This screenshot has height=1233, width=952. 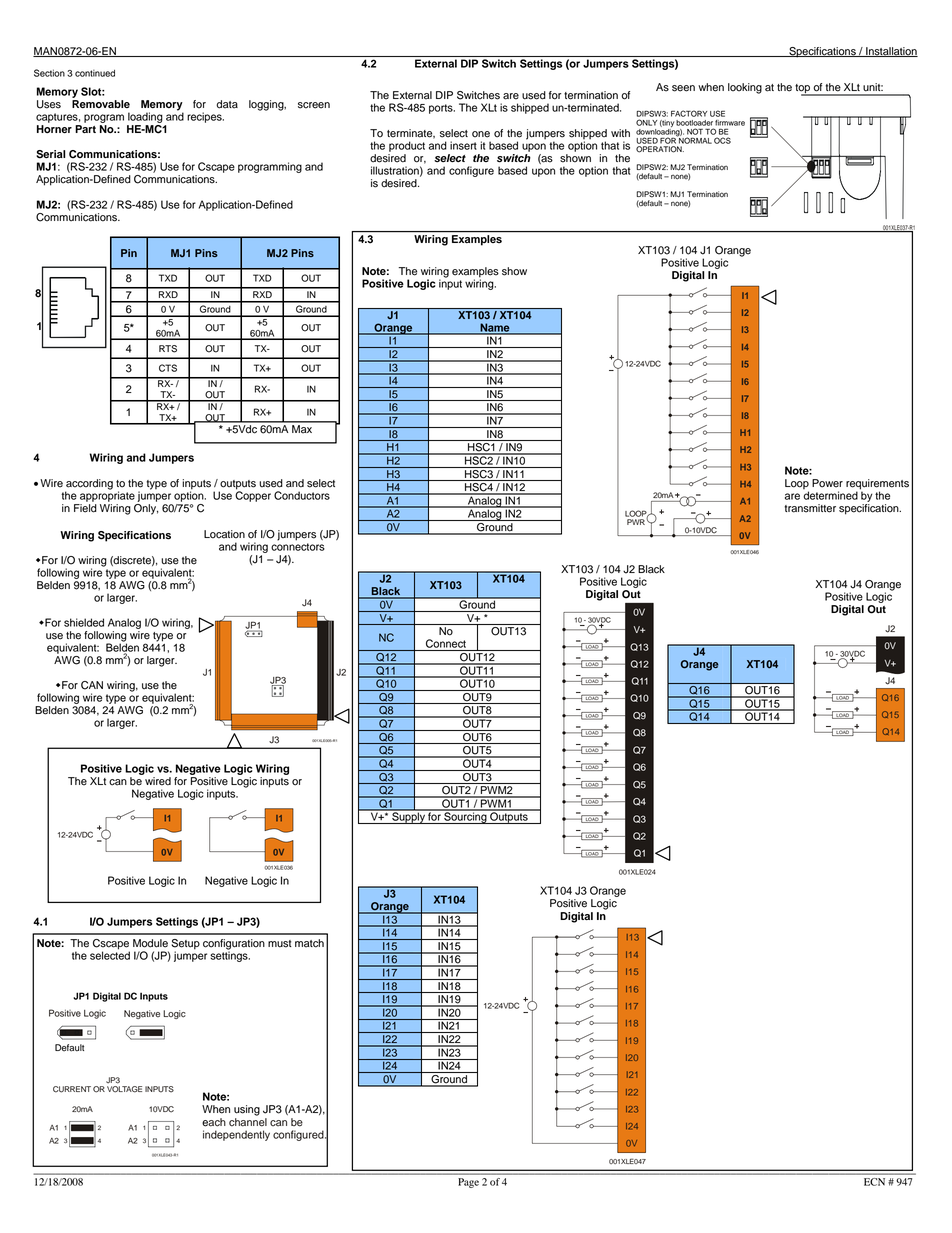 What do you see at coordinates (101, 104) in the screenshot?
I see `Removable` at bounding box center [101, 104].
